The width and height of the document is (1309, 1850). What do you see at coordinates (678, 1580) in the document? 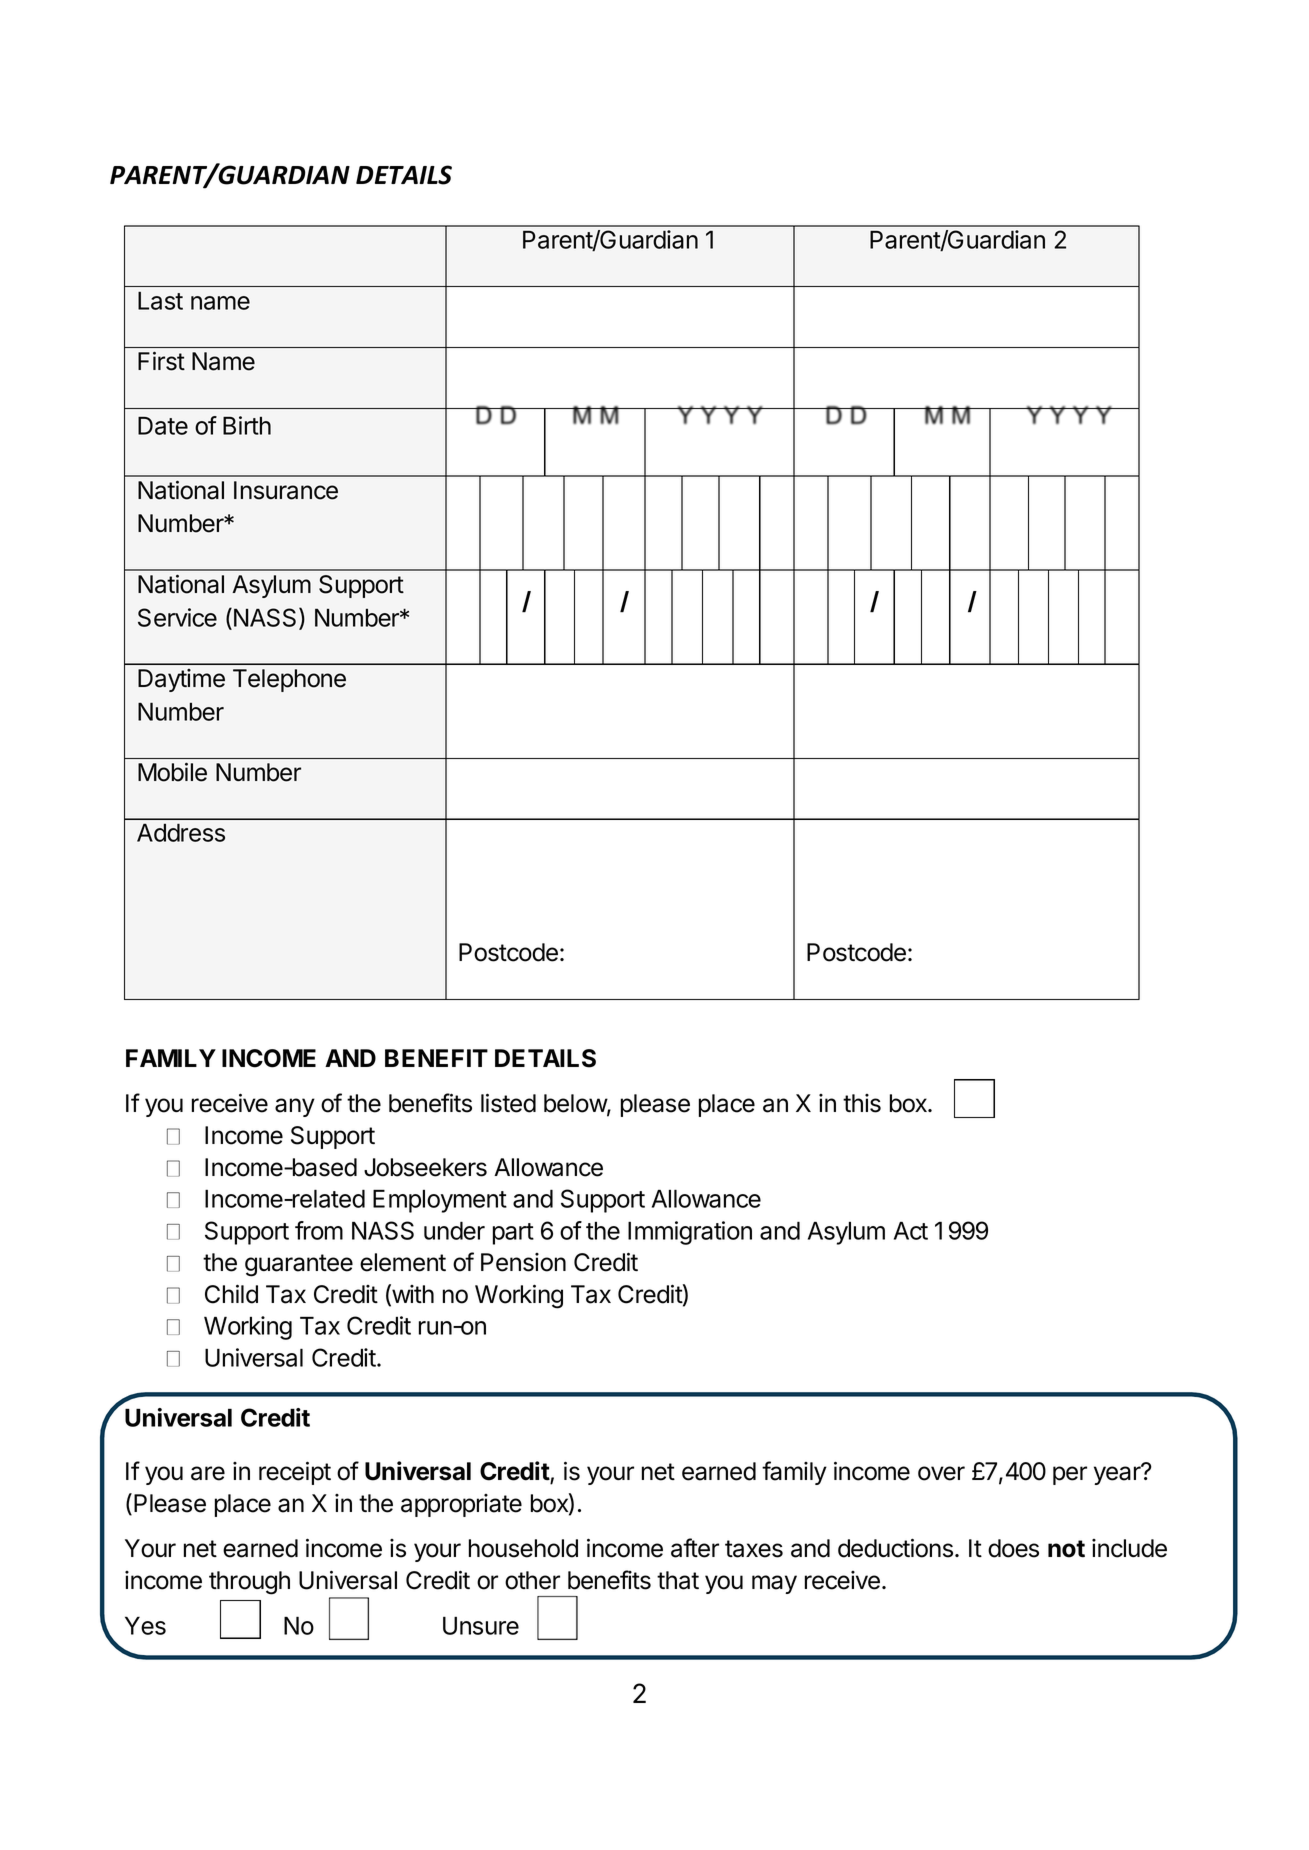
I see `that` at bounding box center [678, 1580].
